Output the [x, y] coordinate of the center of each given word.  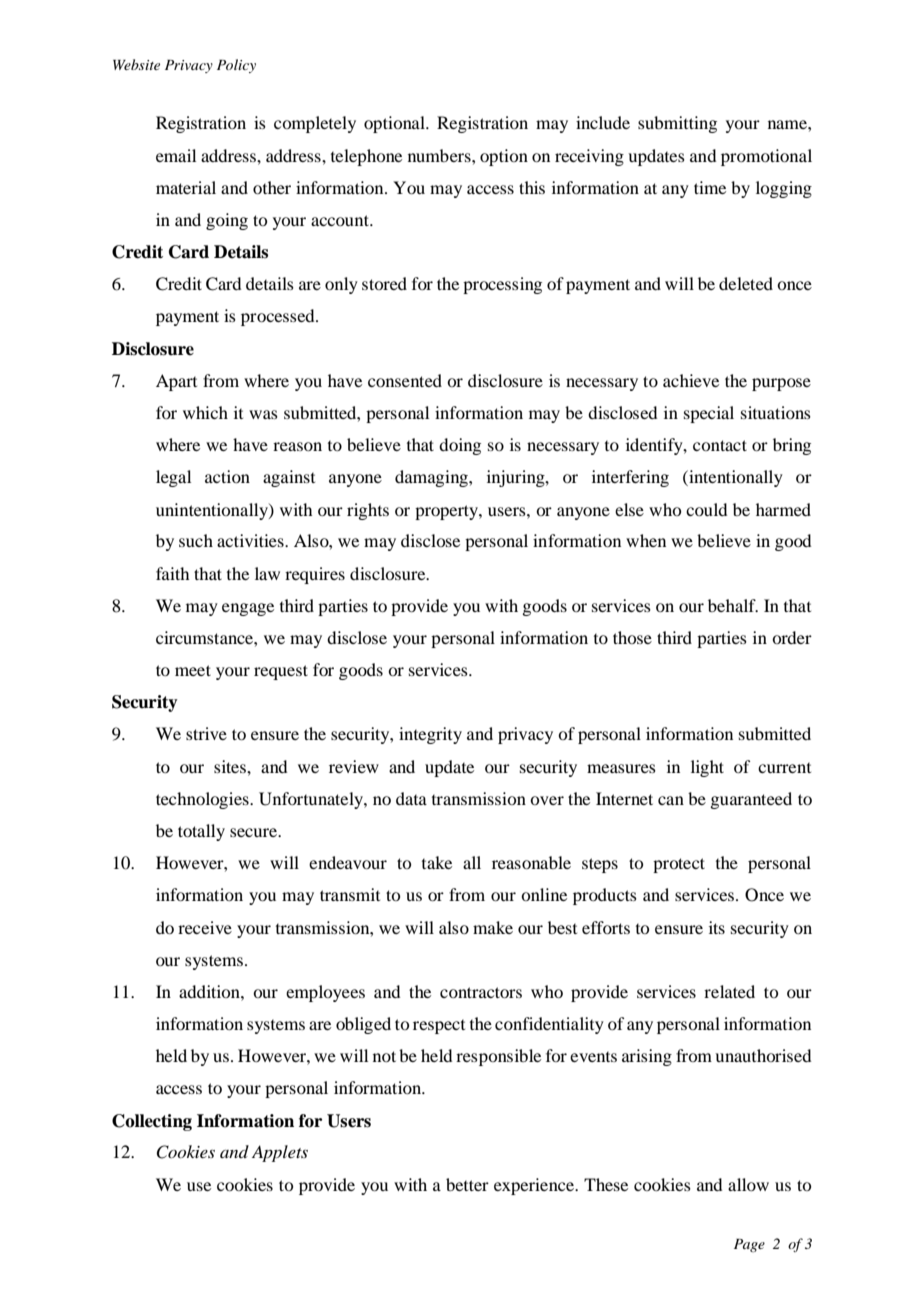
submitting [677, 124]
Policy [236, 66]
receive [205, 927]
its [717, 927]
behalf [733, 605]
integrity [430, 735]
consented [405, 380]
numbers [440, 155]
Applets [280, 1153]
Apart [176, 382]
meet [193, 670]
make [493, 927]
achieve [691, 380]
